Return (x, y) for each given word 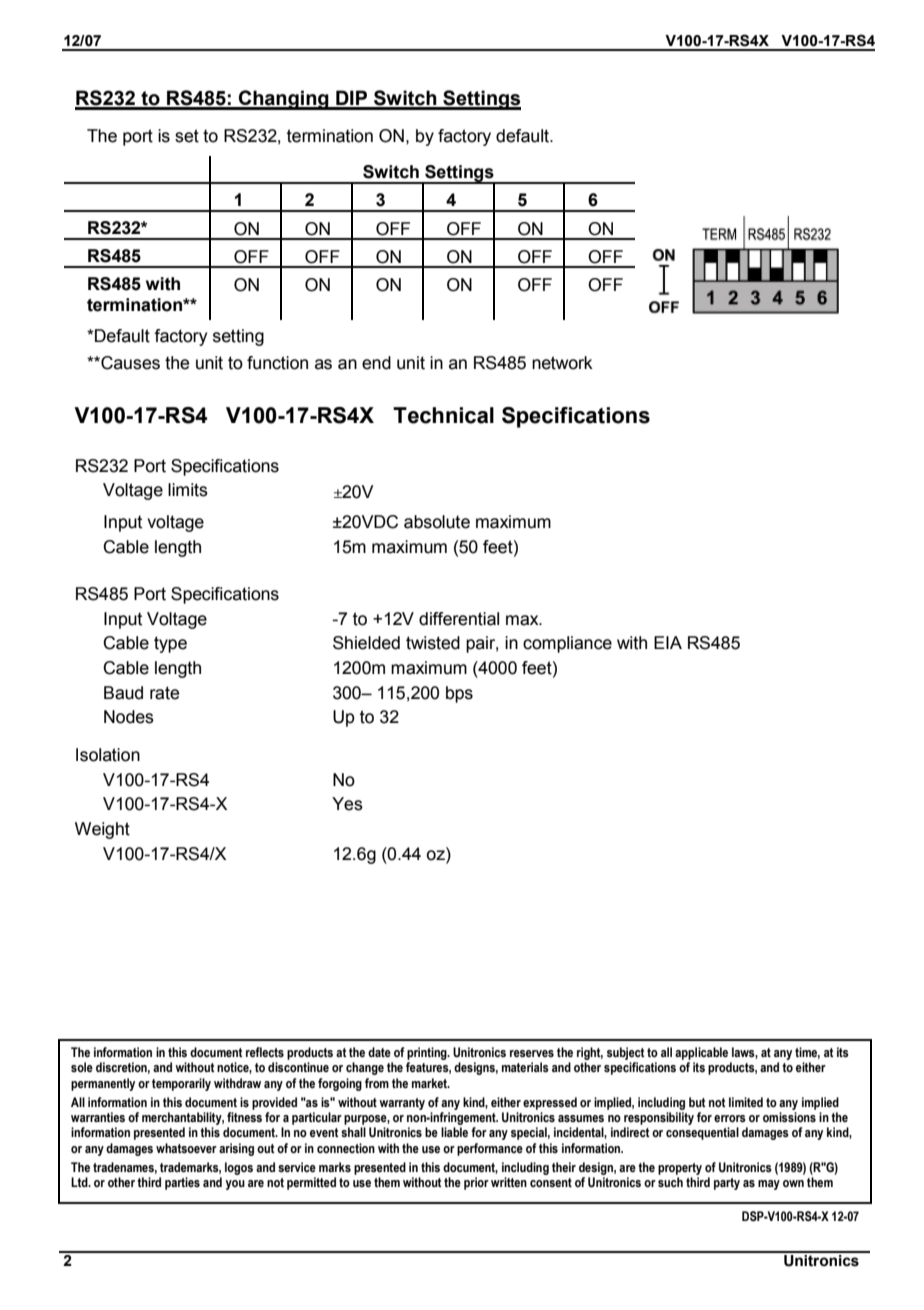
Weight (102, 830)
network (562, 363)
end (376, 363)
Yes (347, 804)
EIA (668, 642)
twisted (433, 643)
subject (626, 1055)
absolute (437, 522)
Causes (129, 363)
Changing (284, 100)
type (170, 644)
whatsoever (186, 1148)
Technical (443, 415)
